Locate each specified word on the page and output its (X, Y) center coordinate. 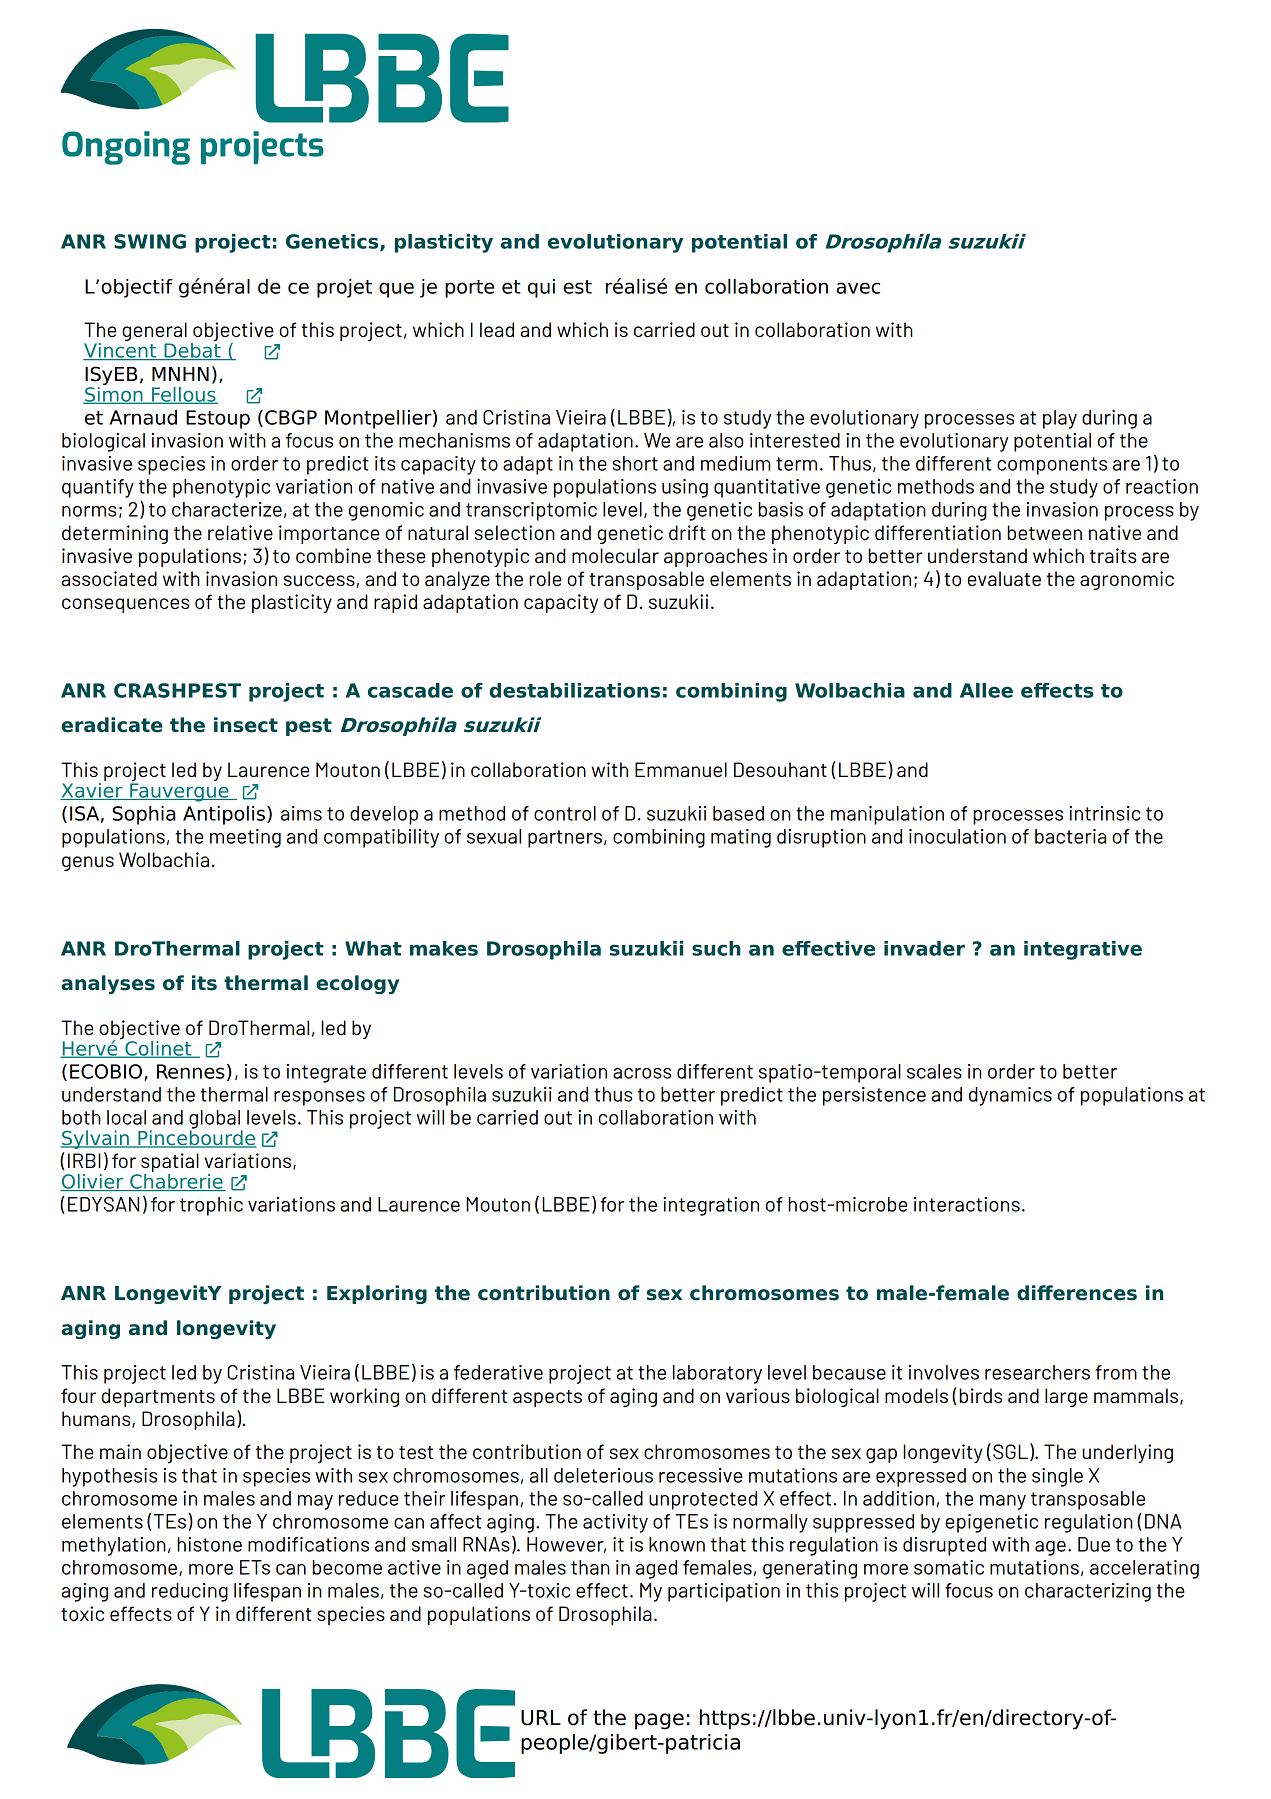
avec (858, 288)
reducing (190, 1592)
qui (541, 288)
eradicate (112, 725)
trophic (211, 1206)
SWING (150, 241)
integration (711, 1206)
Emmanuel (681, 769)
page (659, 1721)
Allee (986, 690)
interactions (967, 1204)
